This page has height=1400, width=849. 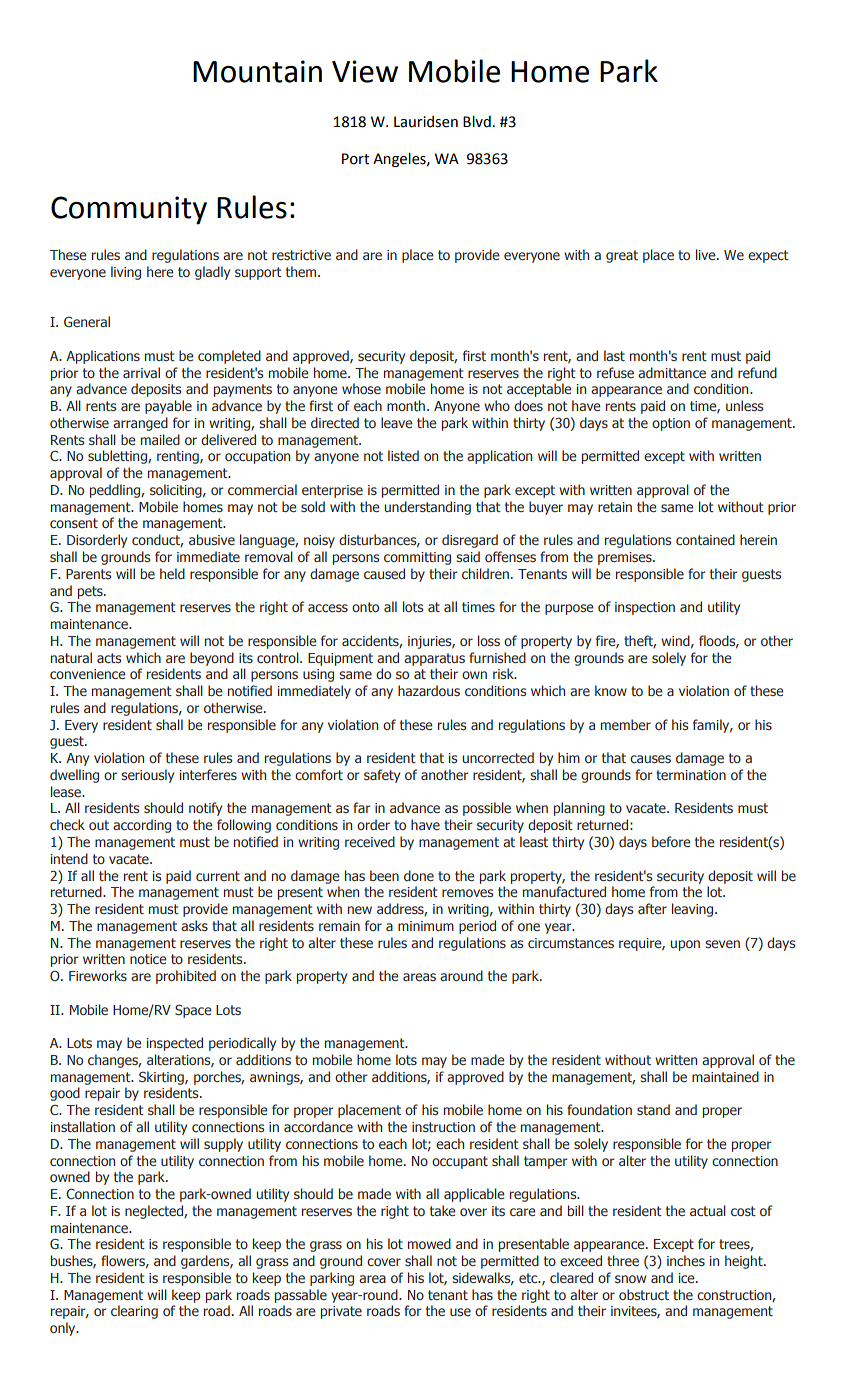 I want to click on mailed, so click(x=160, y=439).
